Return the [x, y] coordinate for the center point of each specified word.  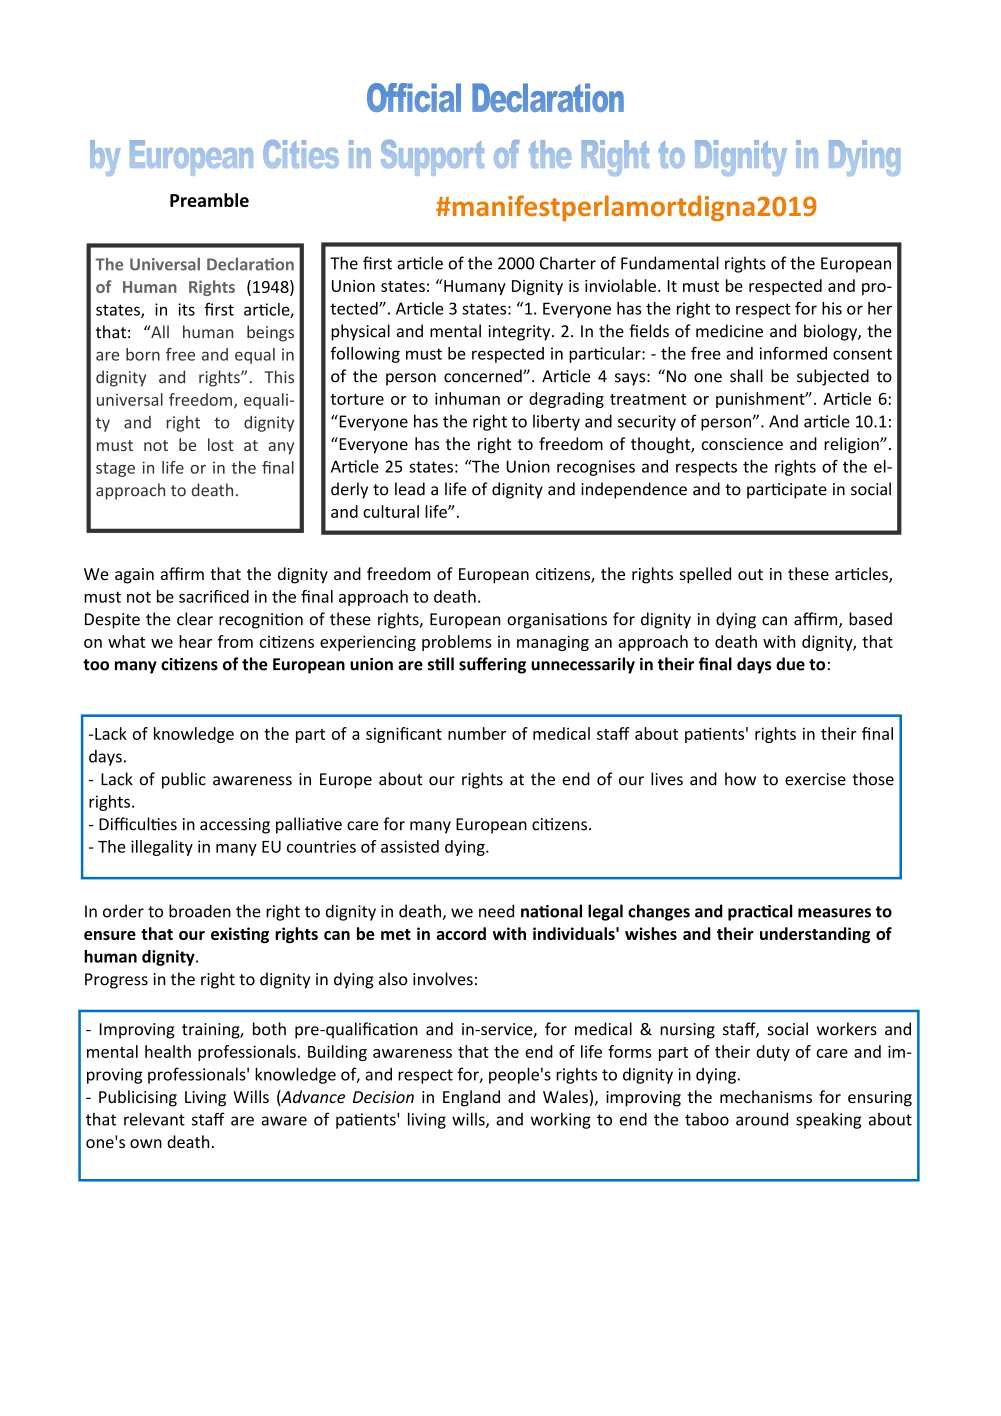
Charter [568, 263]
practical [760, 912]
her [880, 308]
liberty [556, 422]
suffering [492, 665]
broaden [200, 911]
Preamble [209, 200]
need [496, 911]
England [471, 1098]
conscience [742, 444]
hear [195, 641]
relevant [154, 1119]
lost [221, 444]
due [790, 664]
